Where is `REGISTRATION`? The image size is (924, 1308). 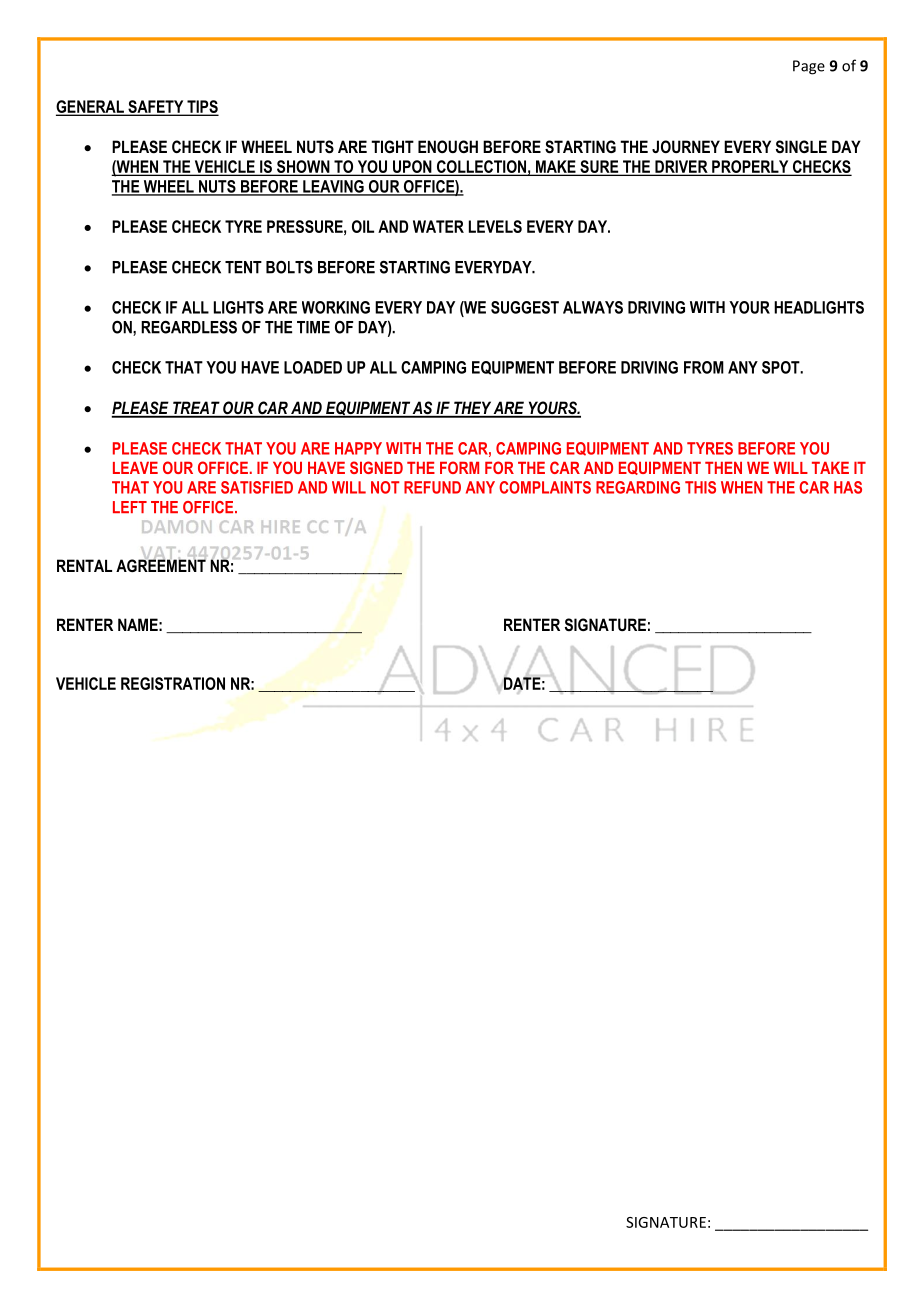
REGISTRATION is located at coordinates (173, 683).
